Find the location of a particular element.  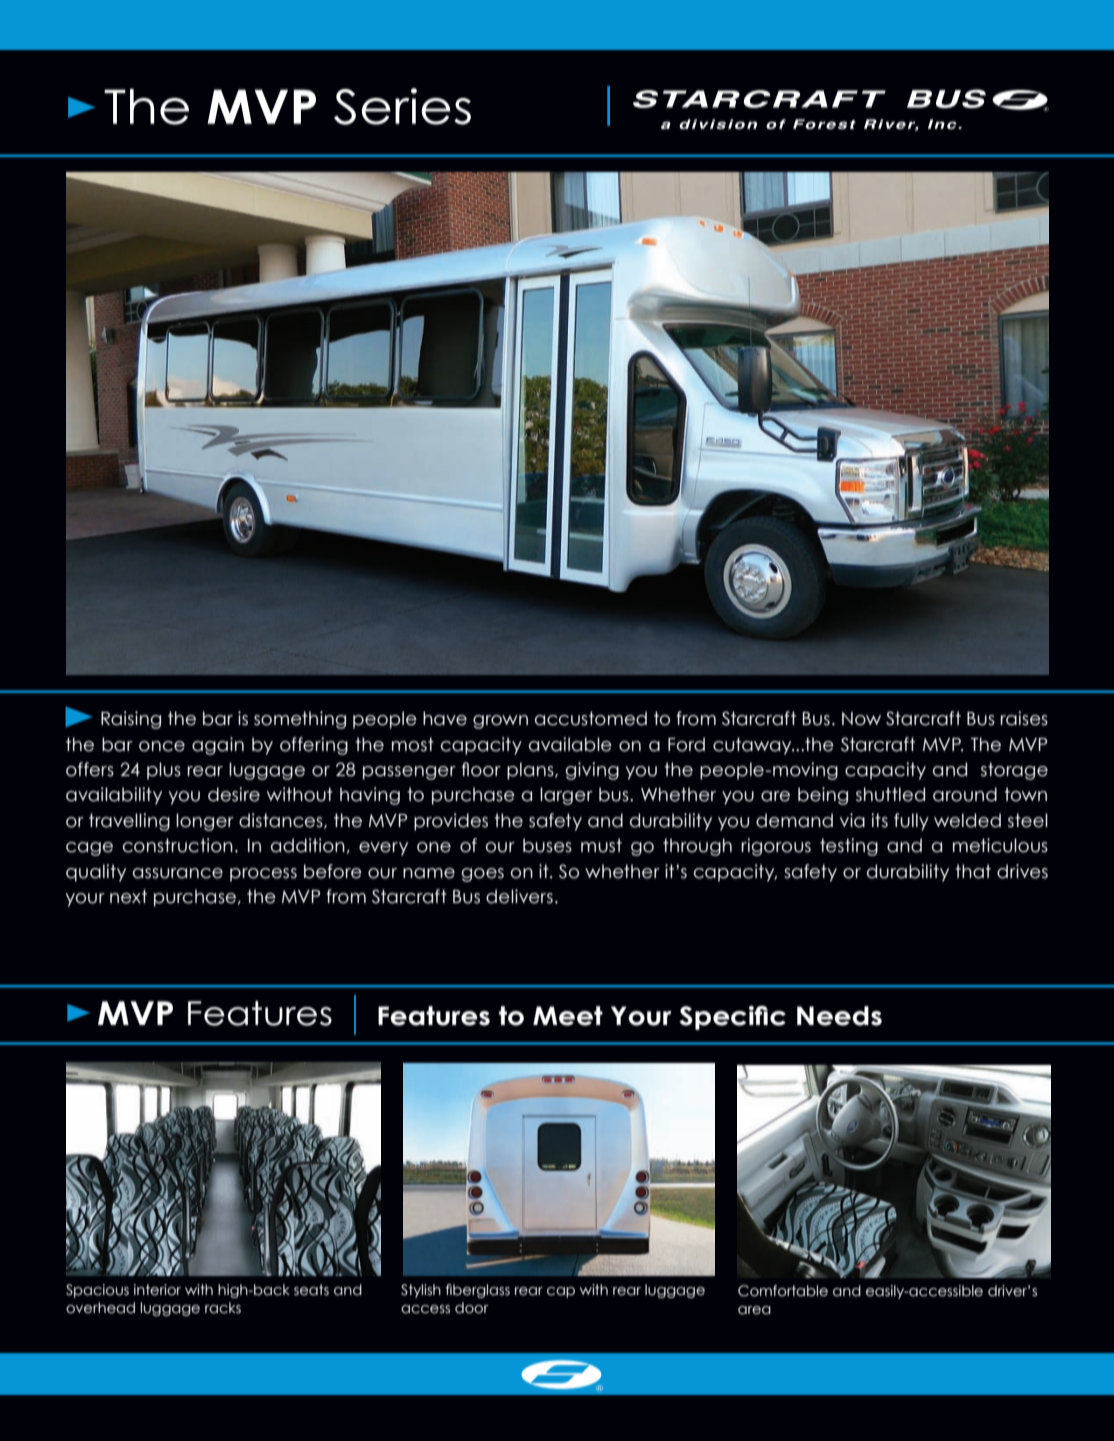

interior is located at coordinates (157, 1290).
